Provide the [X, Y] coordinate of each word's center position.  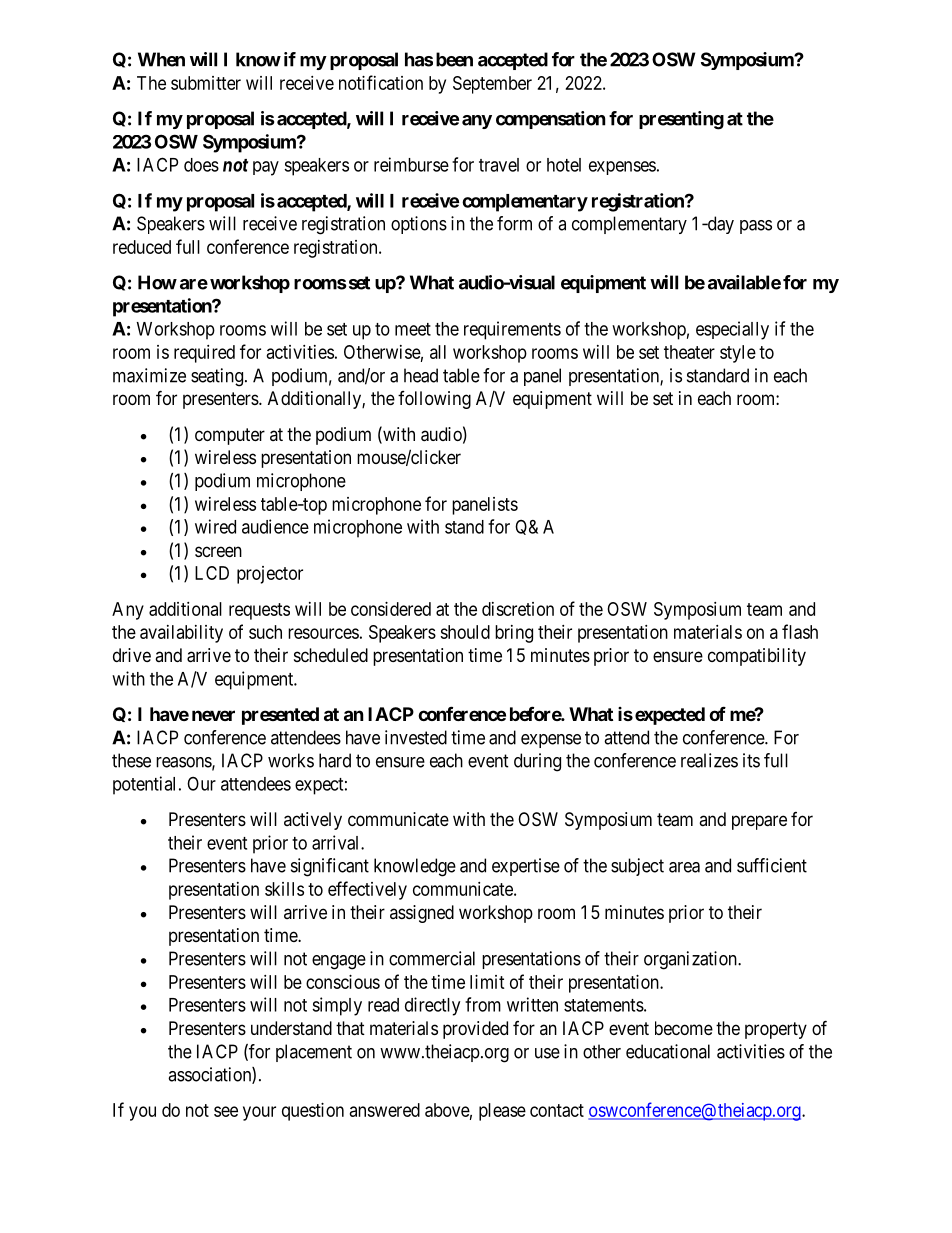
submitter [206, 83]
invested [416, 737]
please [502, 1112]
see [226, 1111]
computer [230, 436]
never [213, 715]
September [492, 85]
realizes [709, 760]
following [434, 400]
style [738, 354]
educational [668, 1051]
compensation [551, 120]
